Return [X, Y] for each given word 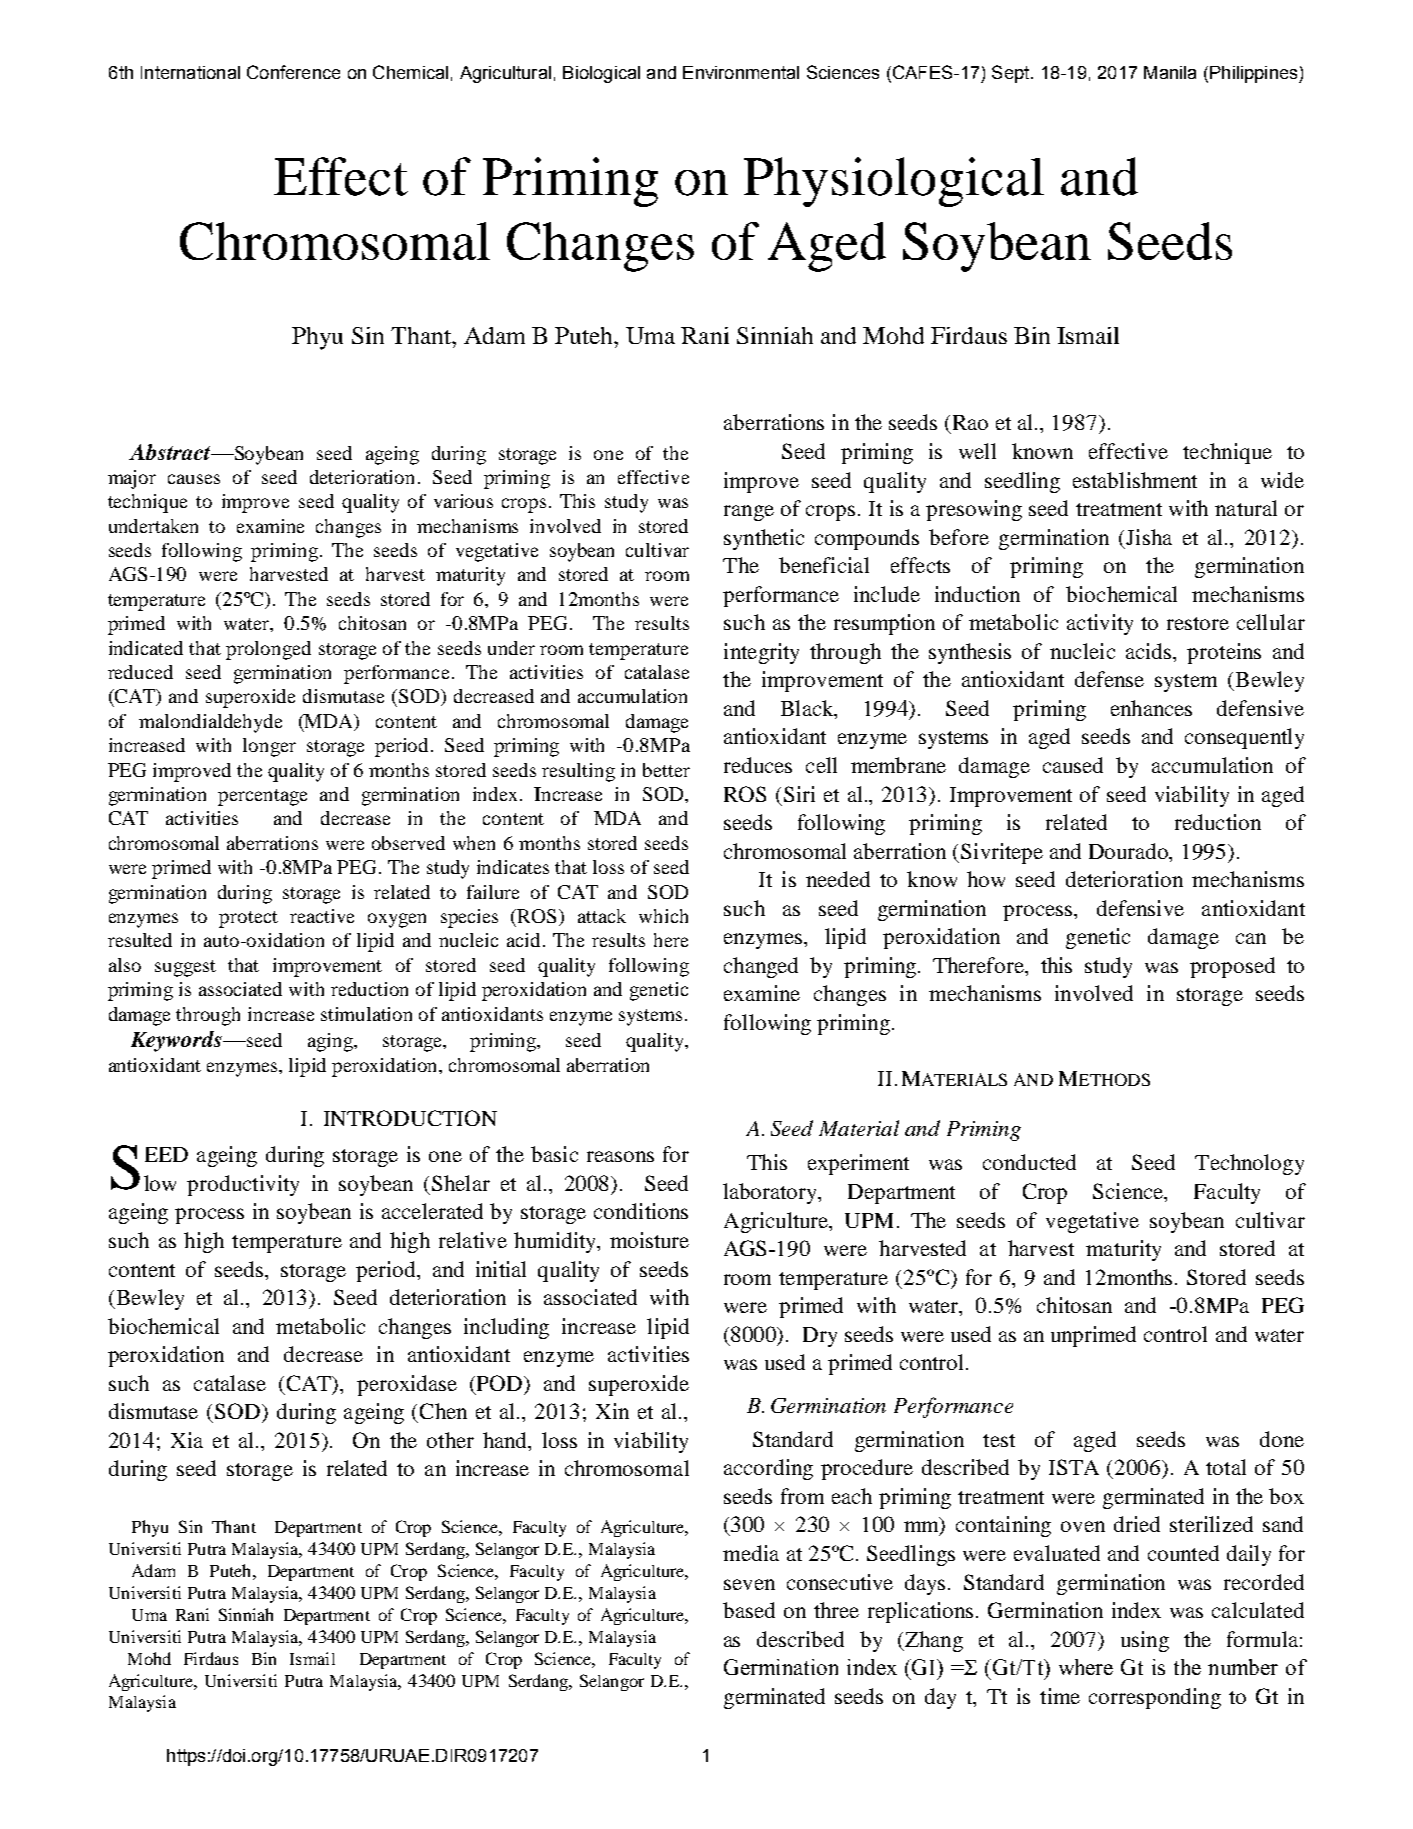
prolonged [268, 650]
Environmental [741, 72]
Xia [187, 1440]
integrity [761, 653]
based [749, 1610]
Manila [1170, 72]
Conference [293, 72]
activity [1100, 624]
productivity [243, 1185]
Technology [1249, 1164]
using [1145, 1641]
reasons [620, 1156]
